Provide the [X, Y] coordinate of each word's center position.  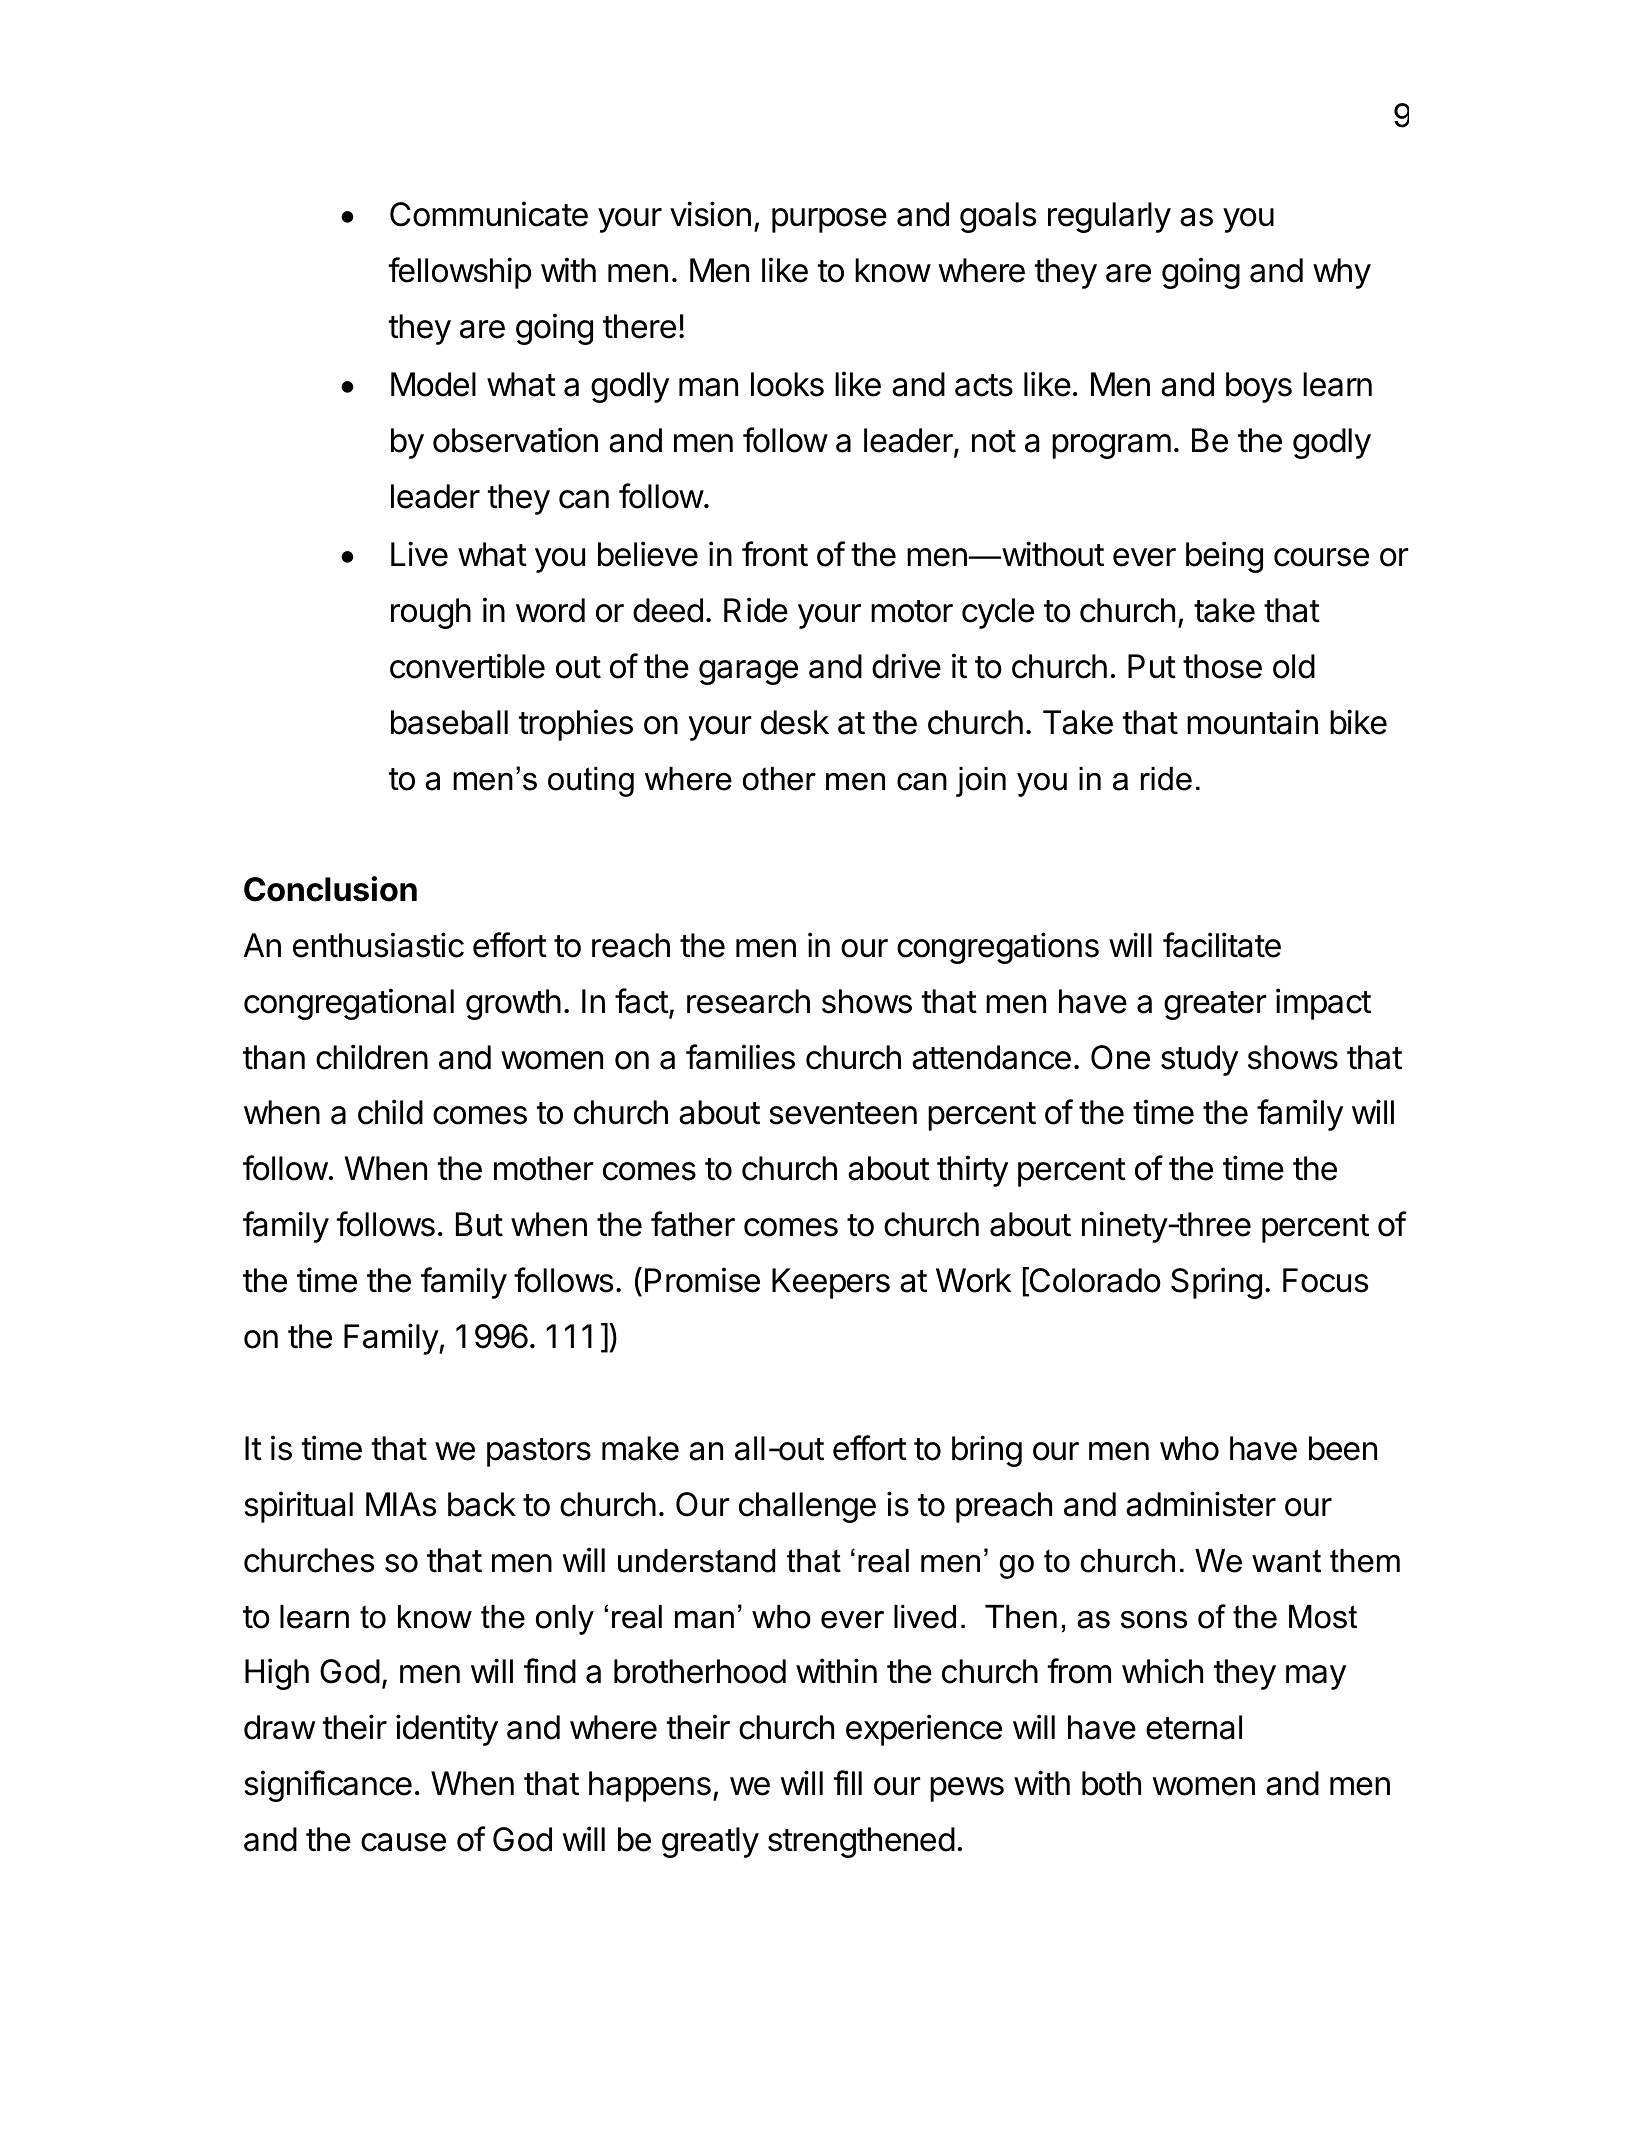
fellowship [460, 273]
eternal [1194, 1727]
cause [403, 1842]
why [1342, 273]
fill [848, 1782]
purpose [829, 220]
